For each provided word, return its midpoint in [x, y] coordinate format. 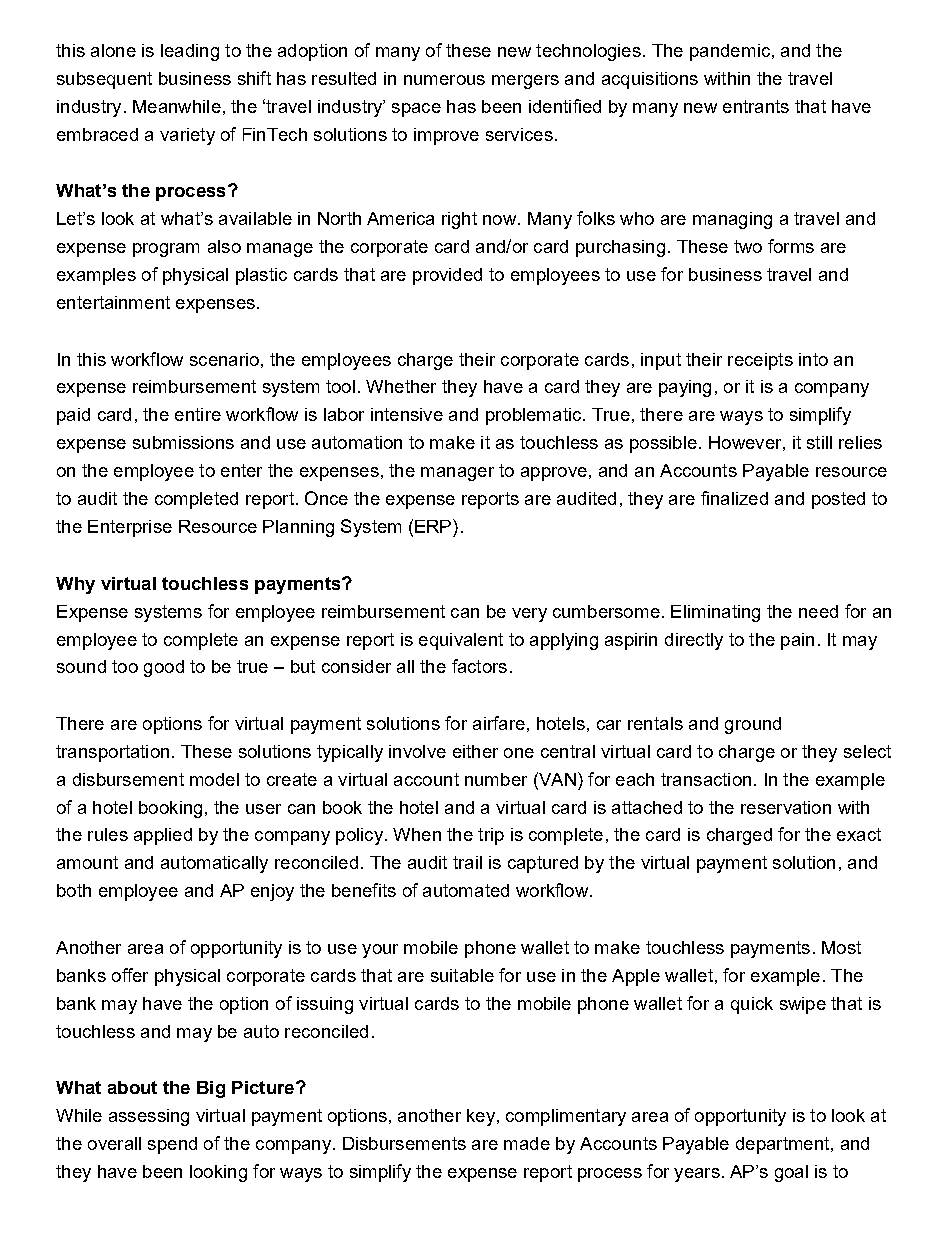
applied [163, 836]
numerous [444, 80]
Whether [401, 386]
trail [467, 862]
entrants [756, 106]
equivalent [461, 641]
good [164, 668]
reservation [786, 807]
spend [172, 1145]
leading [190, 52]
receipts [760, 361]
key [481, 1117]
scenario [224, 359]
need [818, 611]
